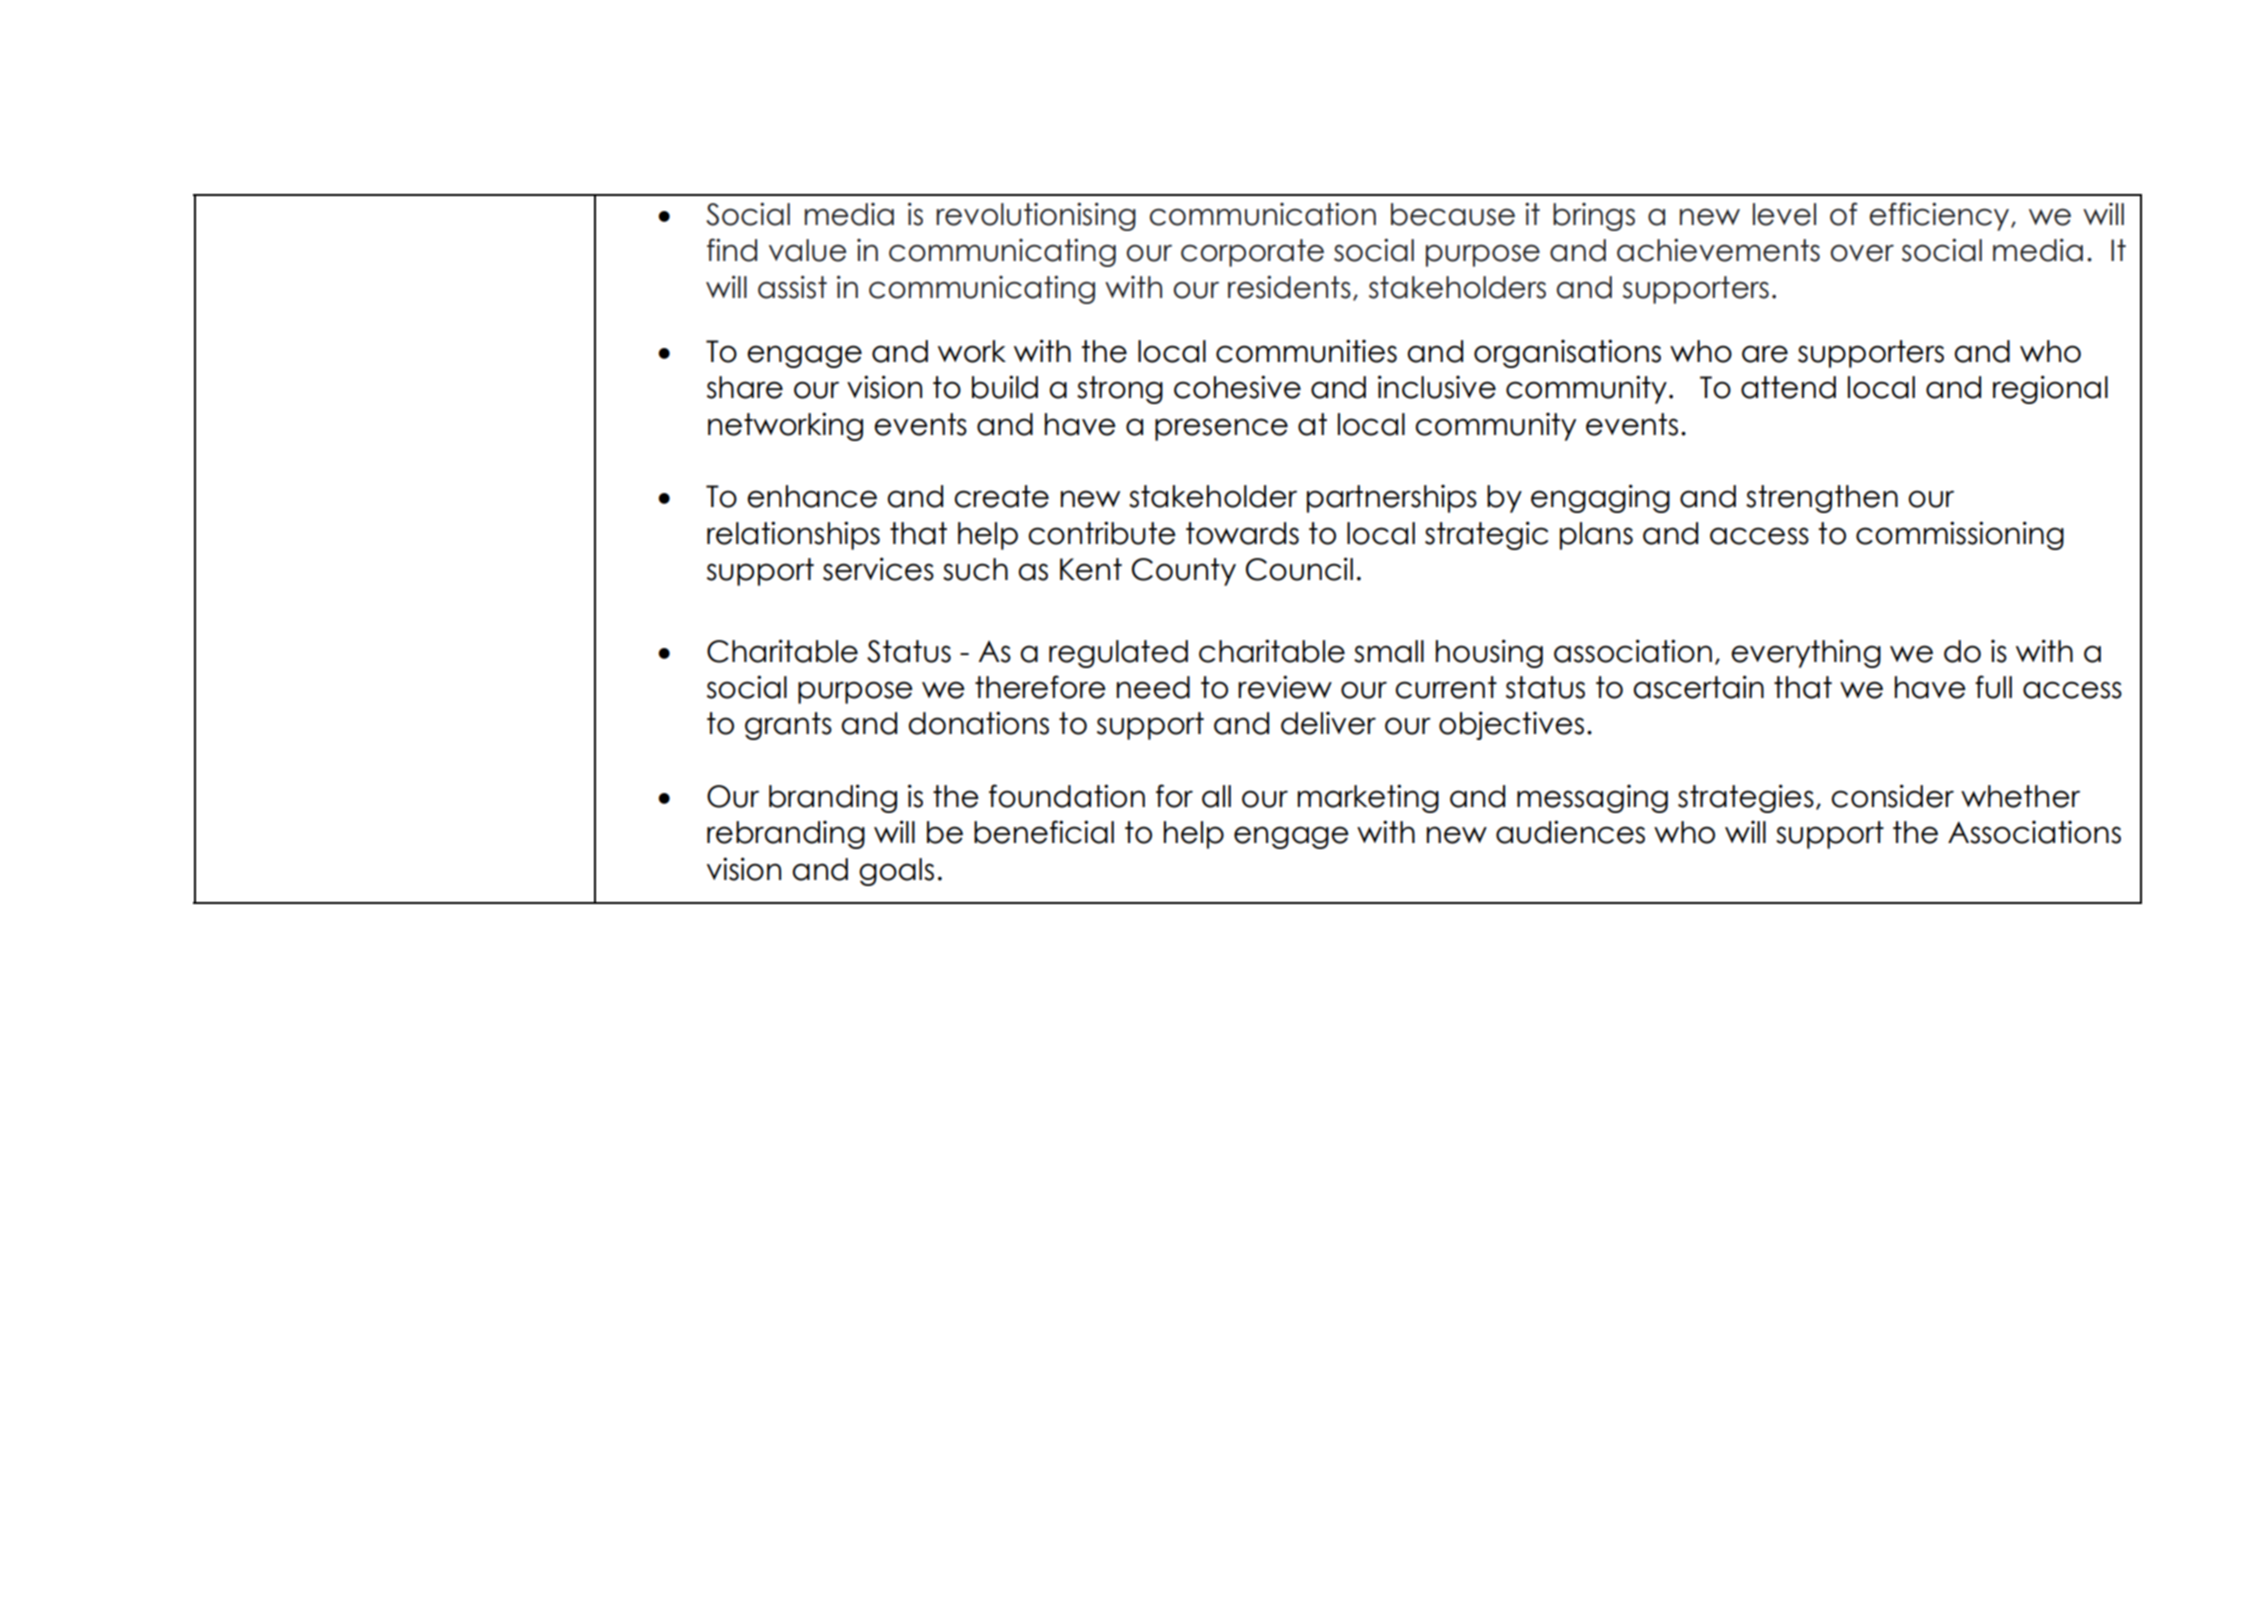  Describe the element at coordinates (1486, 535) in the screenshot. I see `strategic` at that location.
